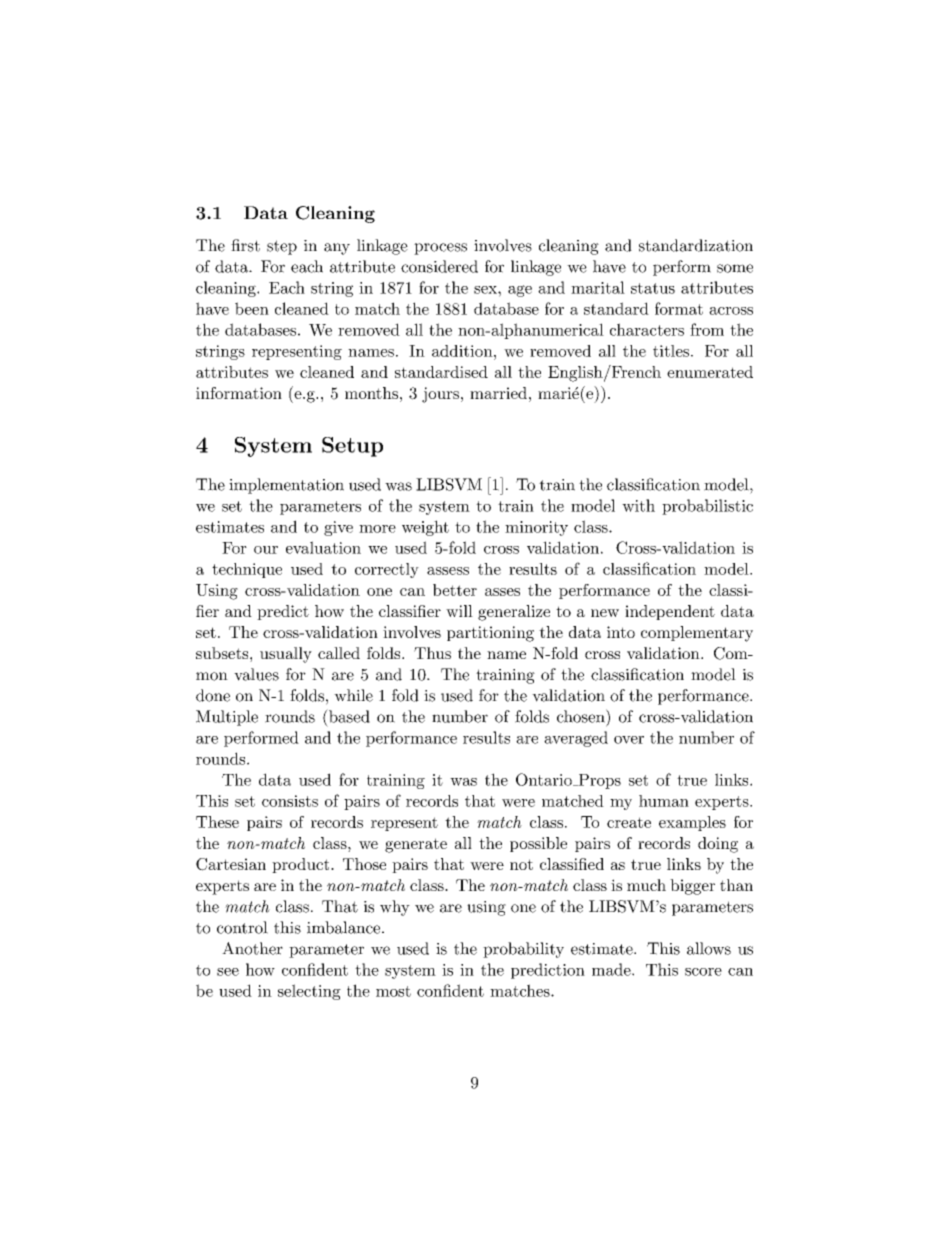 The height and width of the screenshot is (1233, 952). What do you see at coordinates (252, 948) in the screenshot?
I see `Another` at bounding box center [252, 948].
